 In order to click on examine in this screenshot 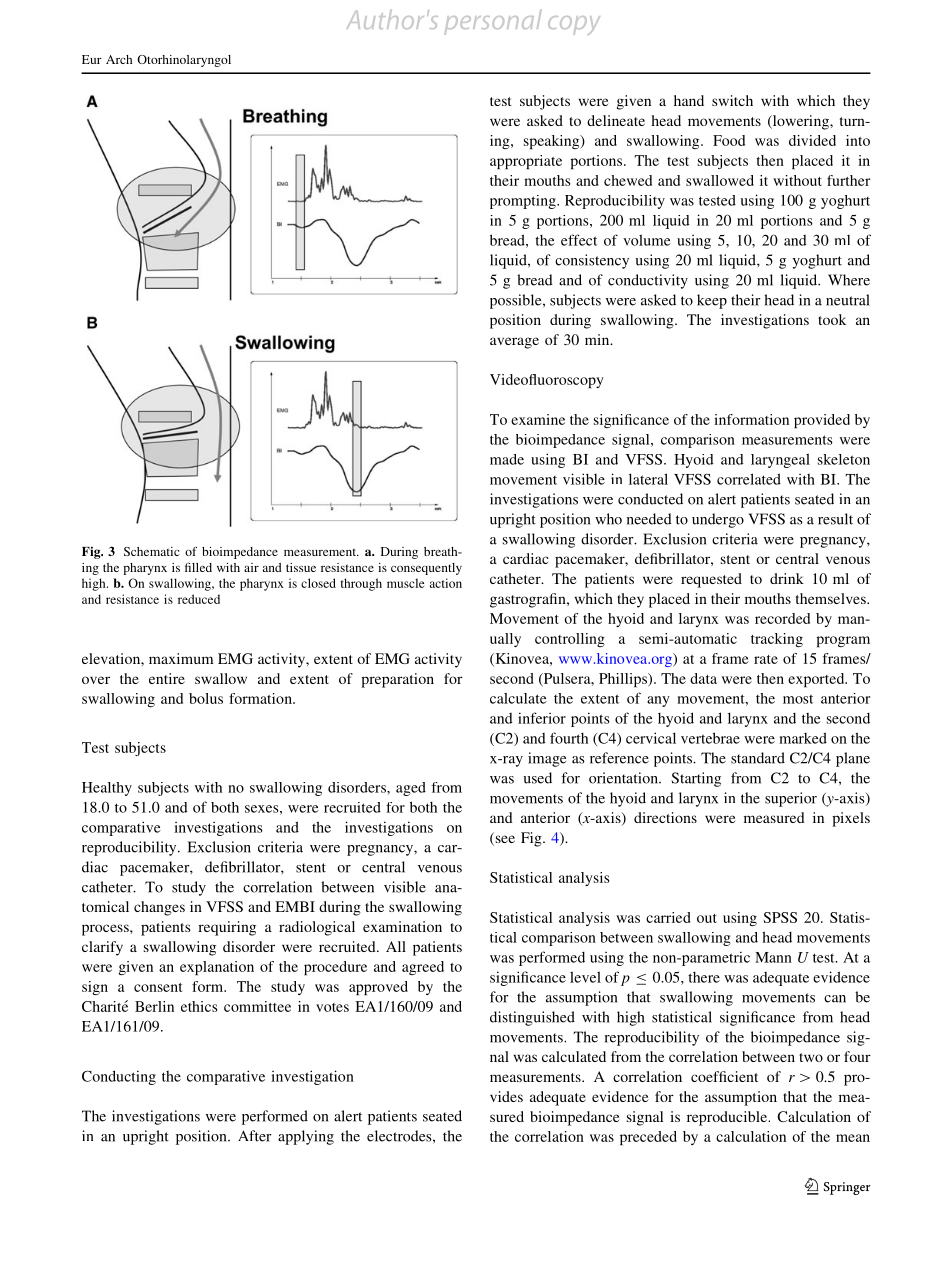, I will do `click(538, 419)`.
